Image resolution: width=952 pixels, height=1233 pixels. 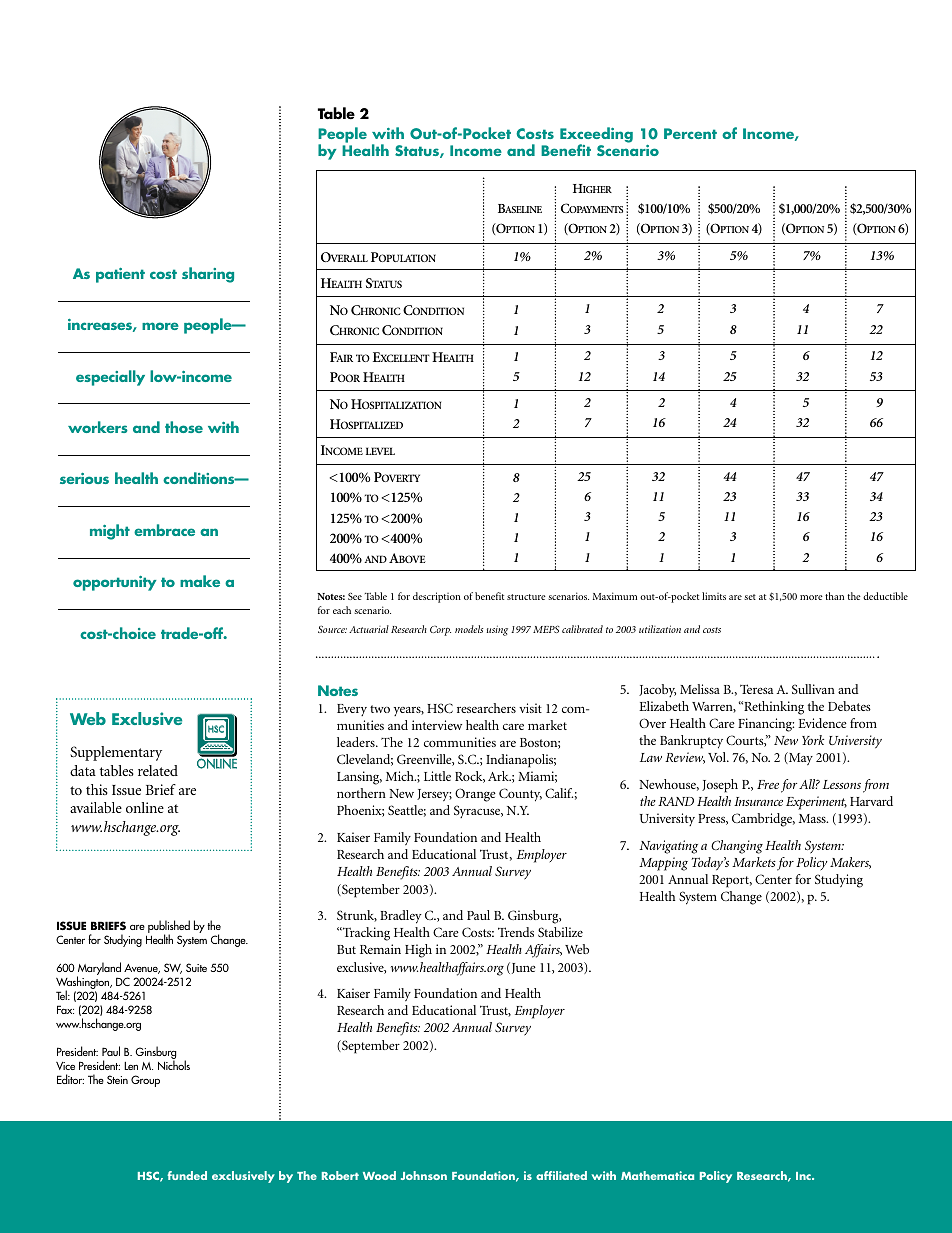 What do you see at coordinates (750, 597) in the screenshot?
I see `set` at bounding box center [750, 597].
